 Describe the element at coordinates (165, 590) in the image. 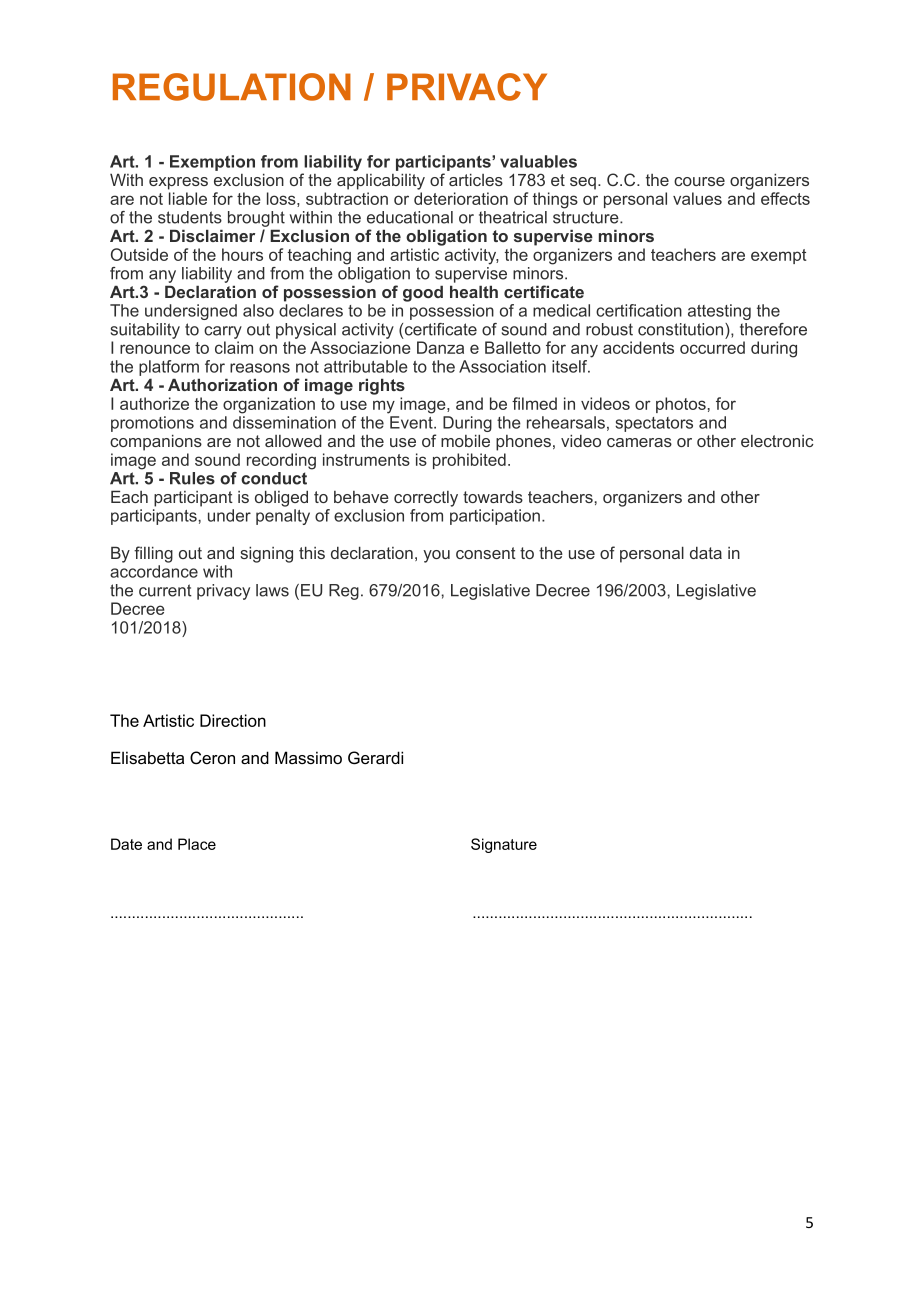

I see `current` at that location.
